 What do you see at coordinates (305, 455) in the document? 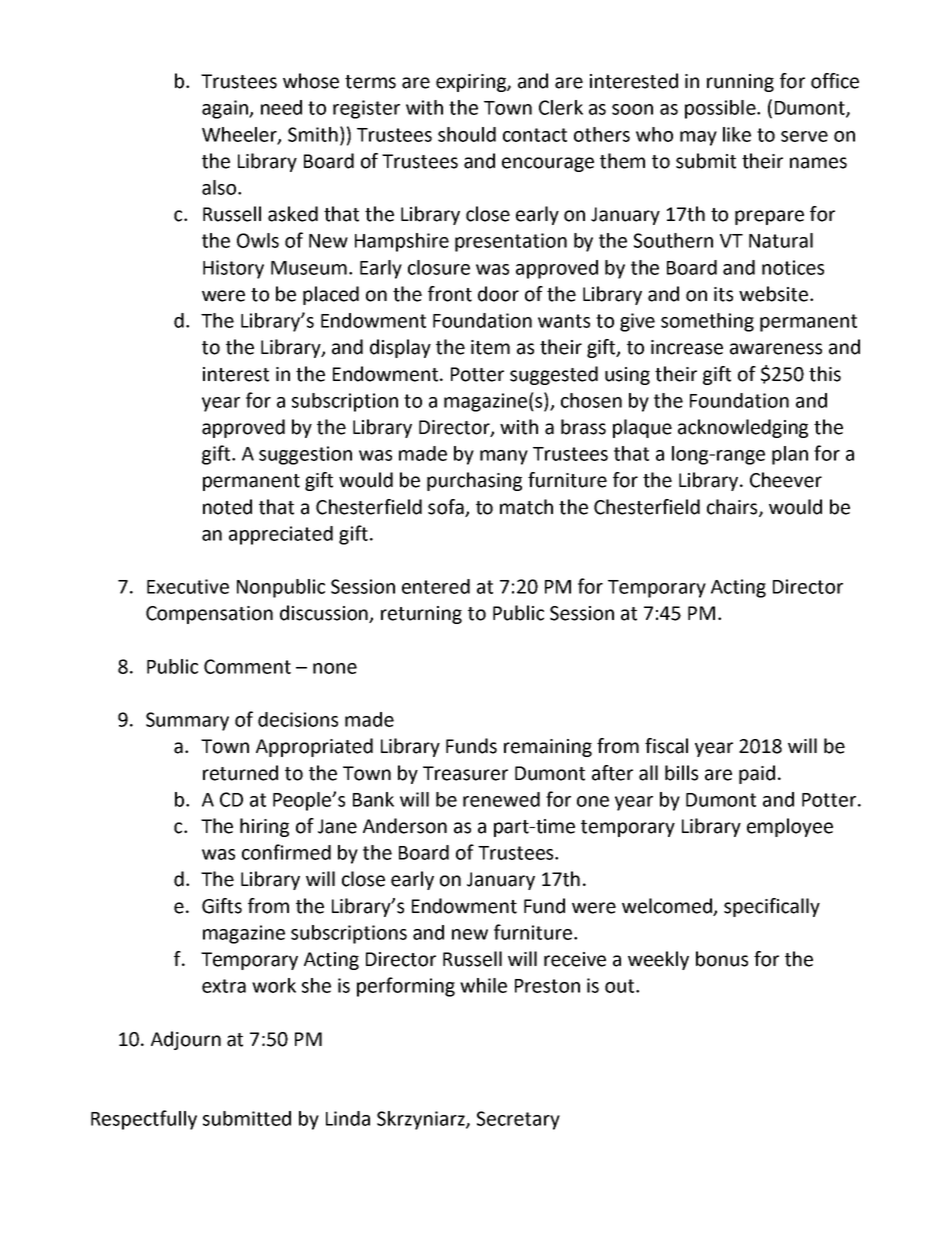
I see `suggestion` at bounding box center [305, 455].
